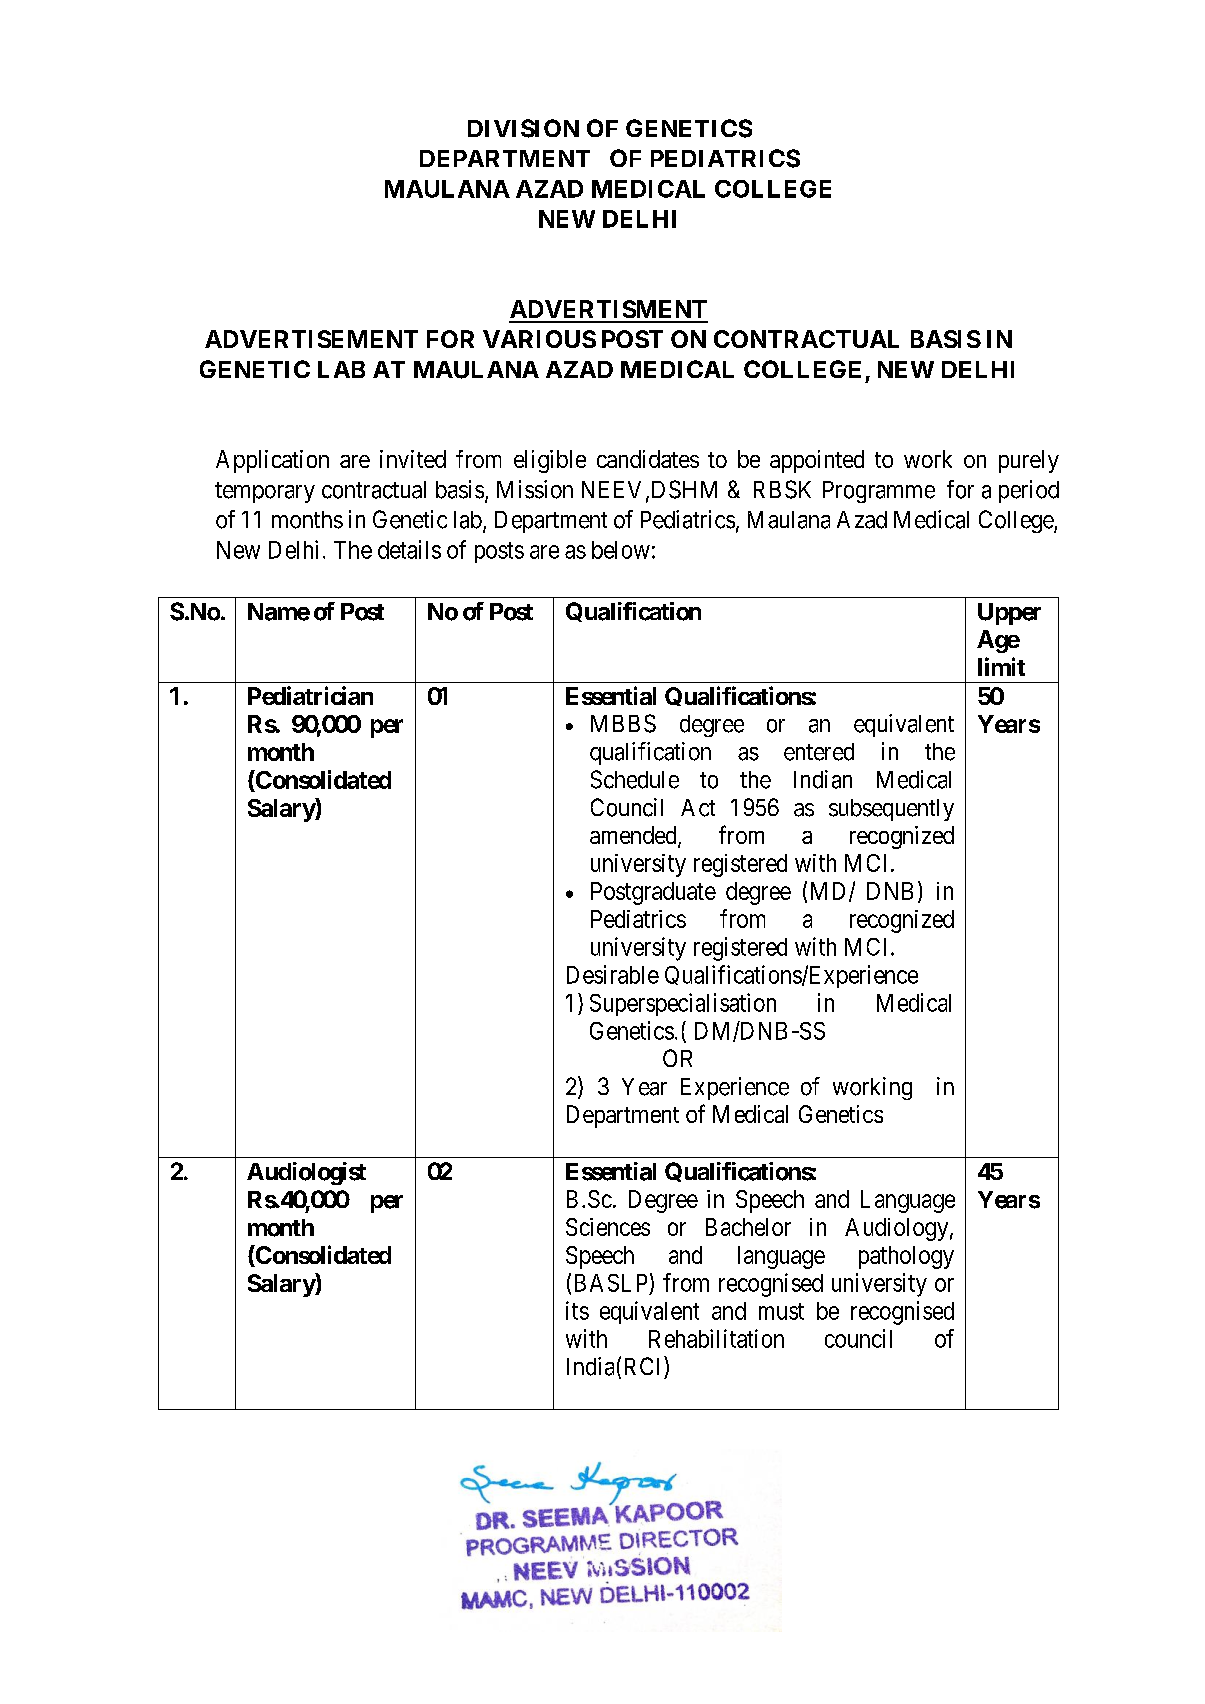  Describe the element at coordinates (523, 128) in the image. I see `DIVISION` at that location.
